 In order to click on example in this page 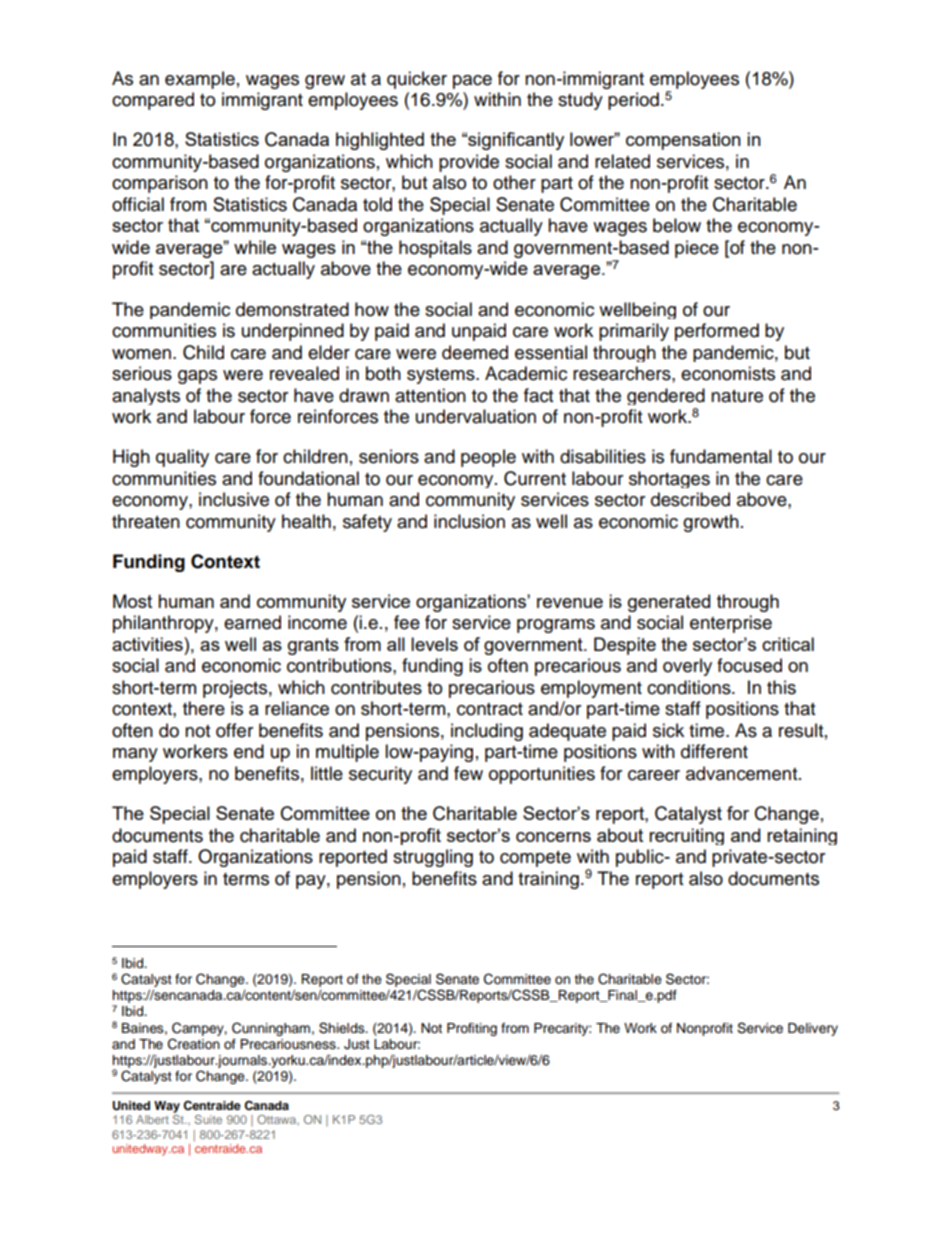, I will do `click(200, 80)`.
